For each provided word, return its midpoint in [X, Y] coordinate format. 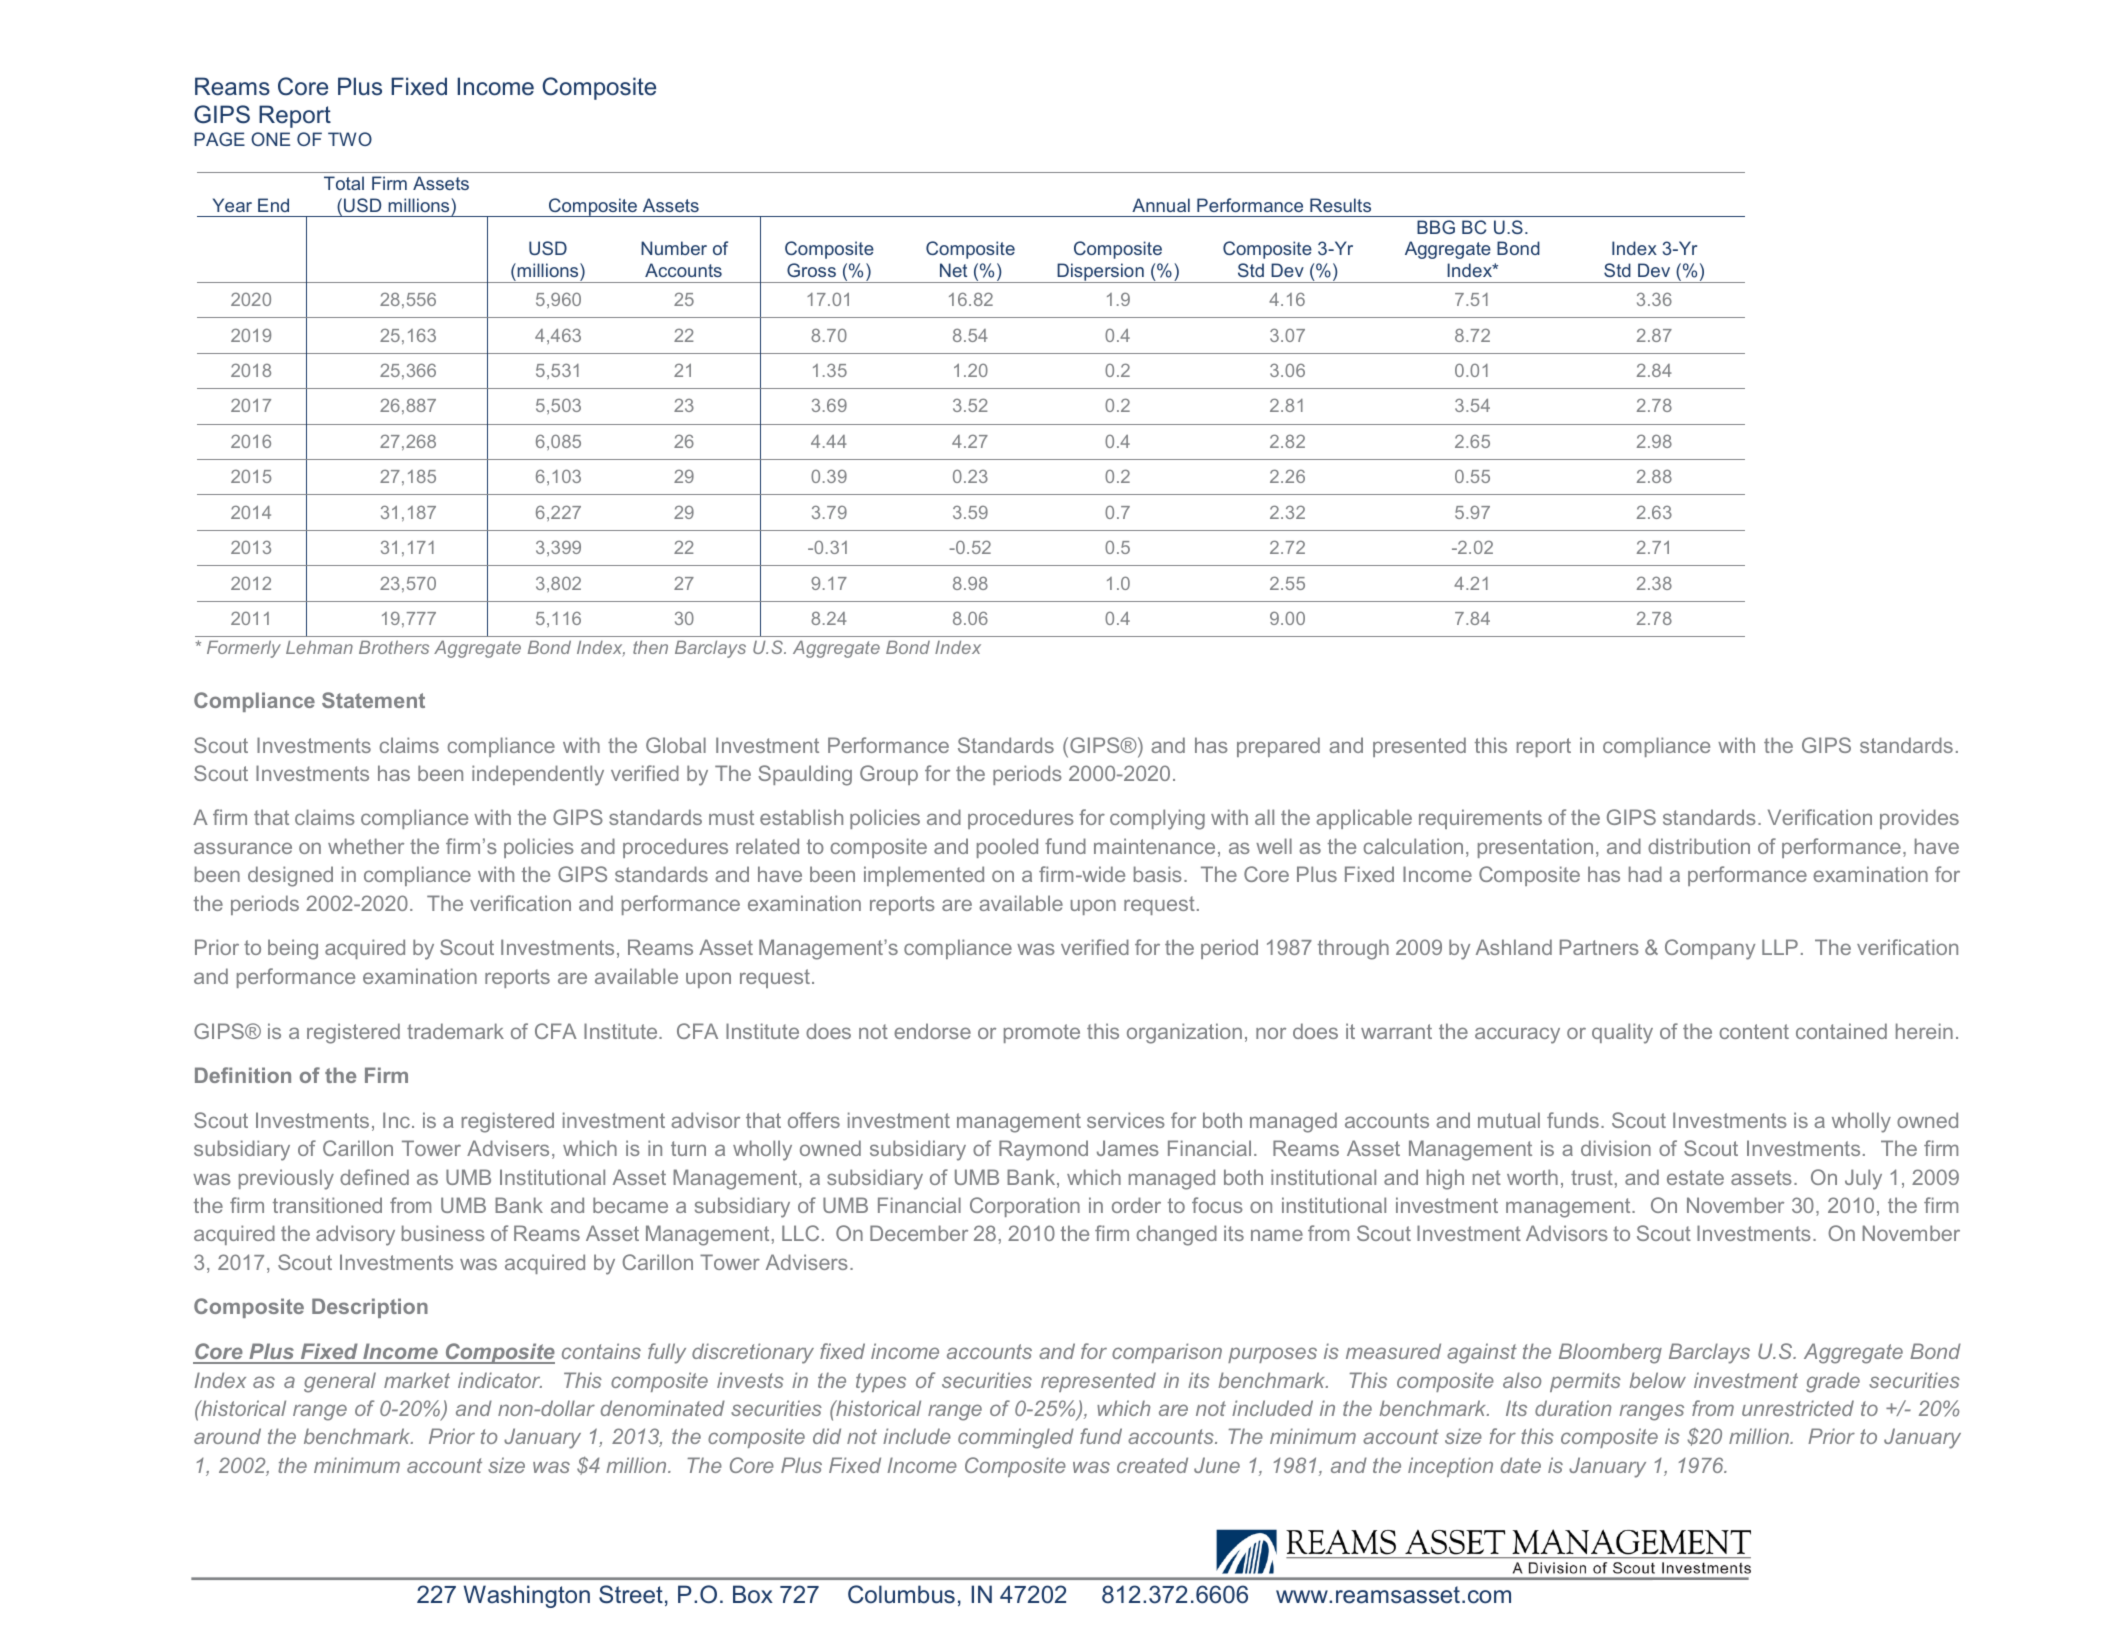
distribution [1699, 846]
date [1521, 1465]
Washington [527, 1596]
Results [1340, 205]
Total [344, 183]
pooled [1007, 848]
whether [366, 846]
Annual [1161, 205]
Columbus [901, 1594]
